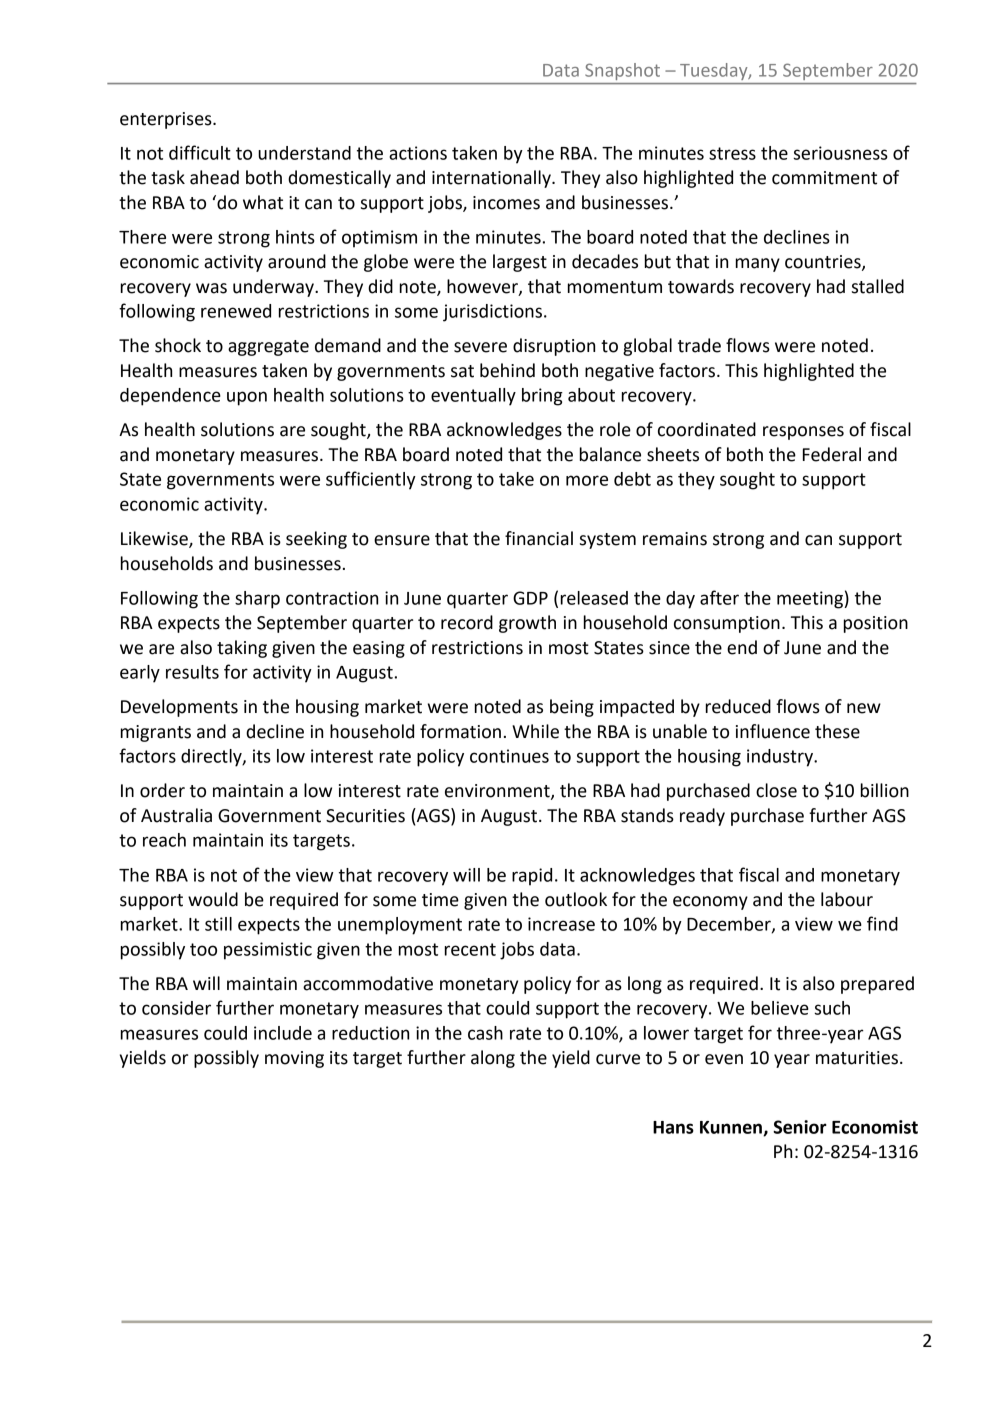 The image size is (1001, 1417). Describe the element at coordinates (492, 179) in the screenshot. I see `internationally` at that location.
